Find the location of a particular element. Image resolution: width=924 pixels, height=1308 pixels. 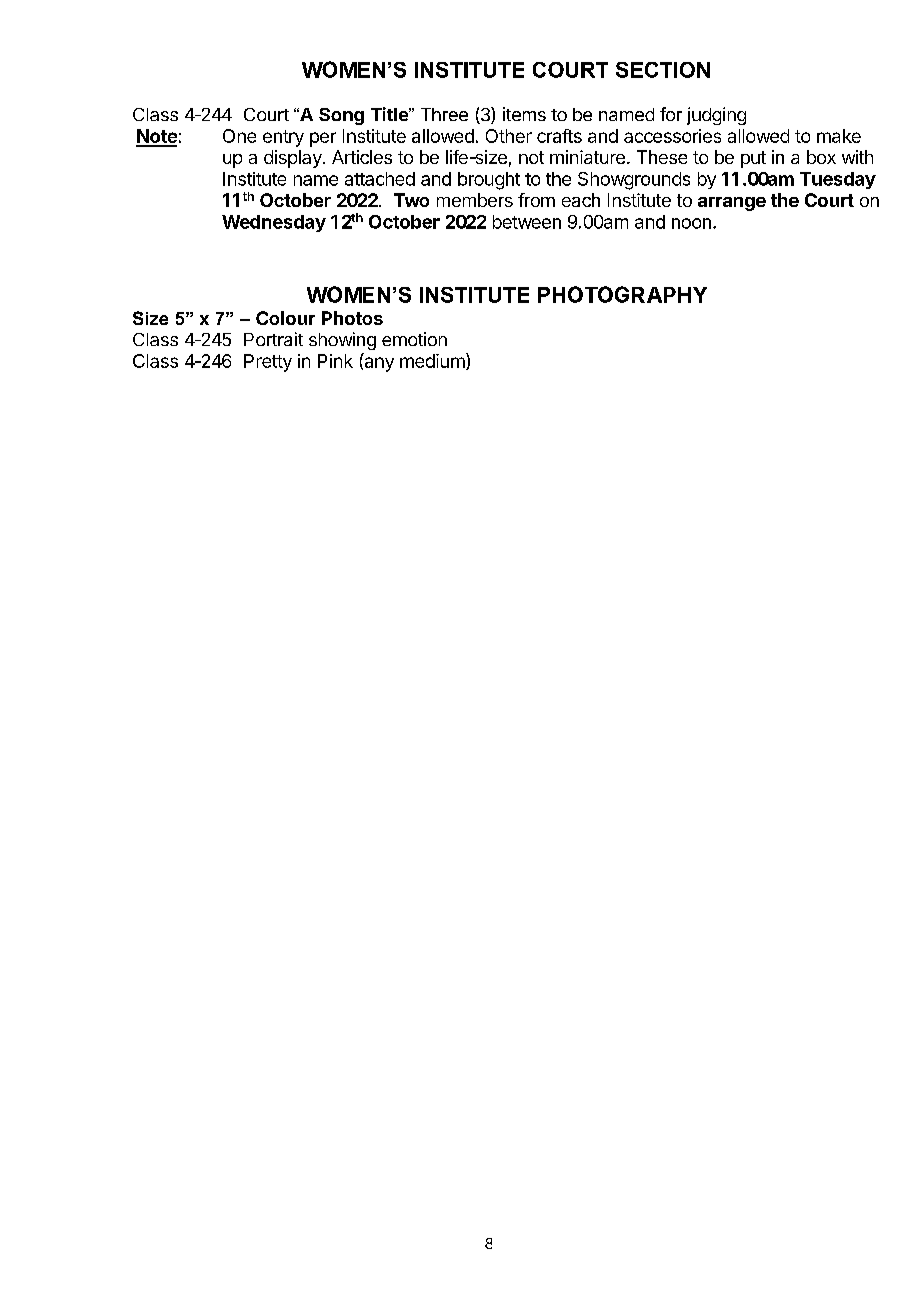

judging is located at coordinates (716, 116).
